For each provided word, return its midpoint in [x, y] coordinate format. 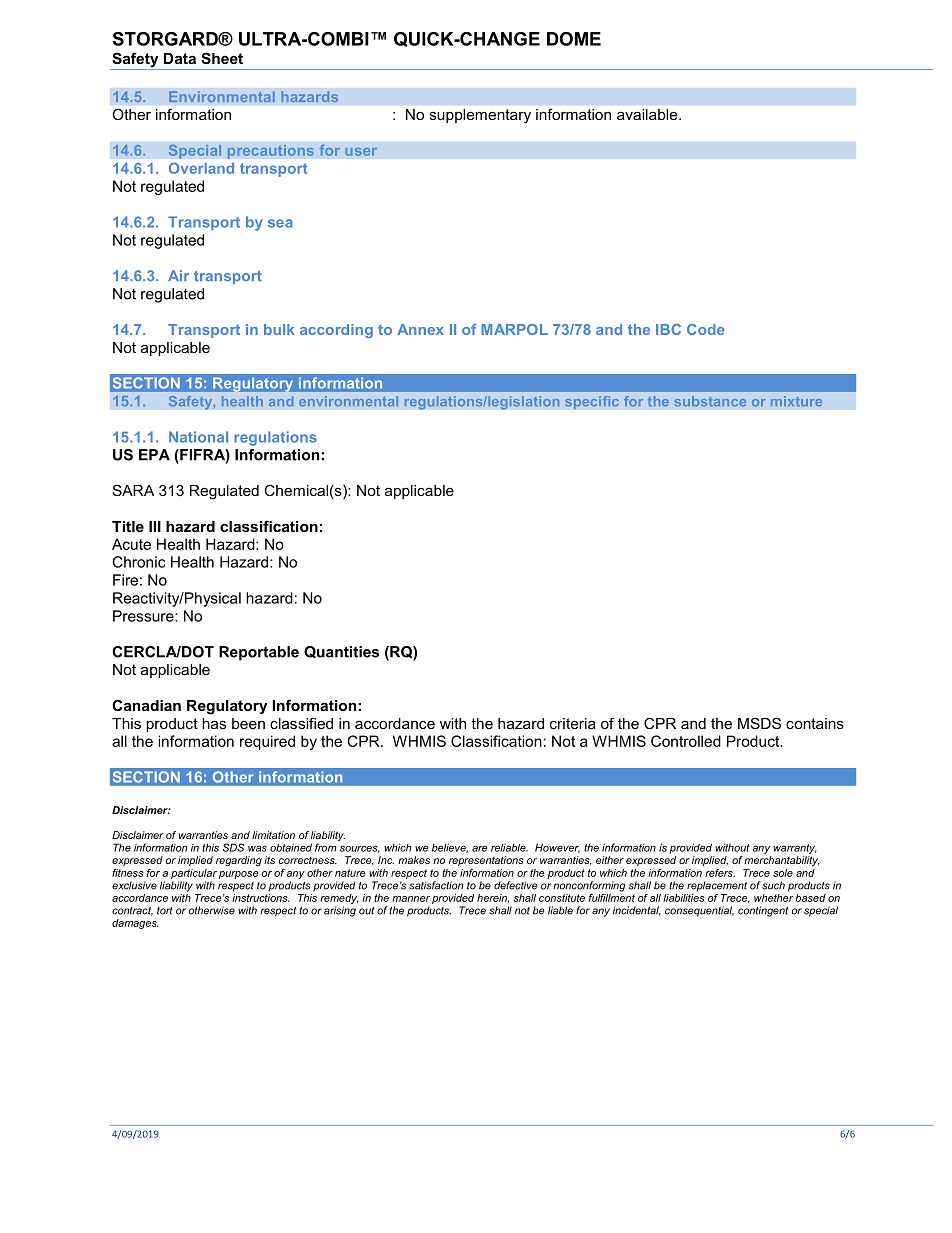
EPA [154, 455]
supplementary [480, 116]
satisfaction [436, 885]
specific [592, 402]
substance [710, 401]
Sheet [222, 58]
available [648, 114]
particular [194, 874]
